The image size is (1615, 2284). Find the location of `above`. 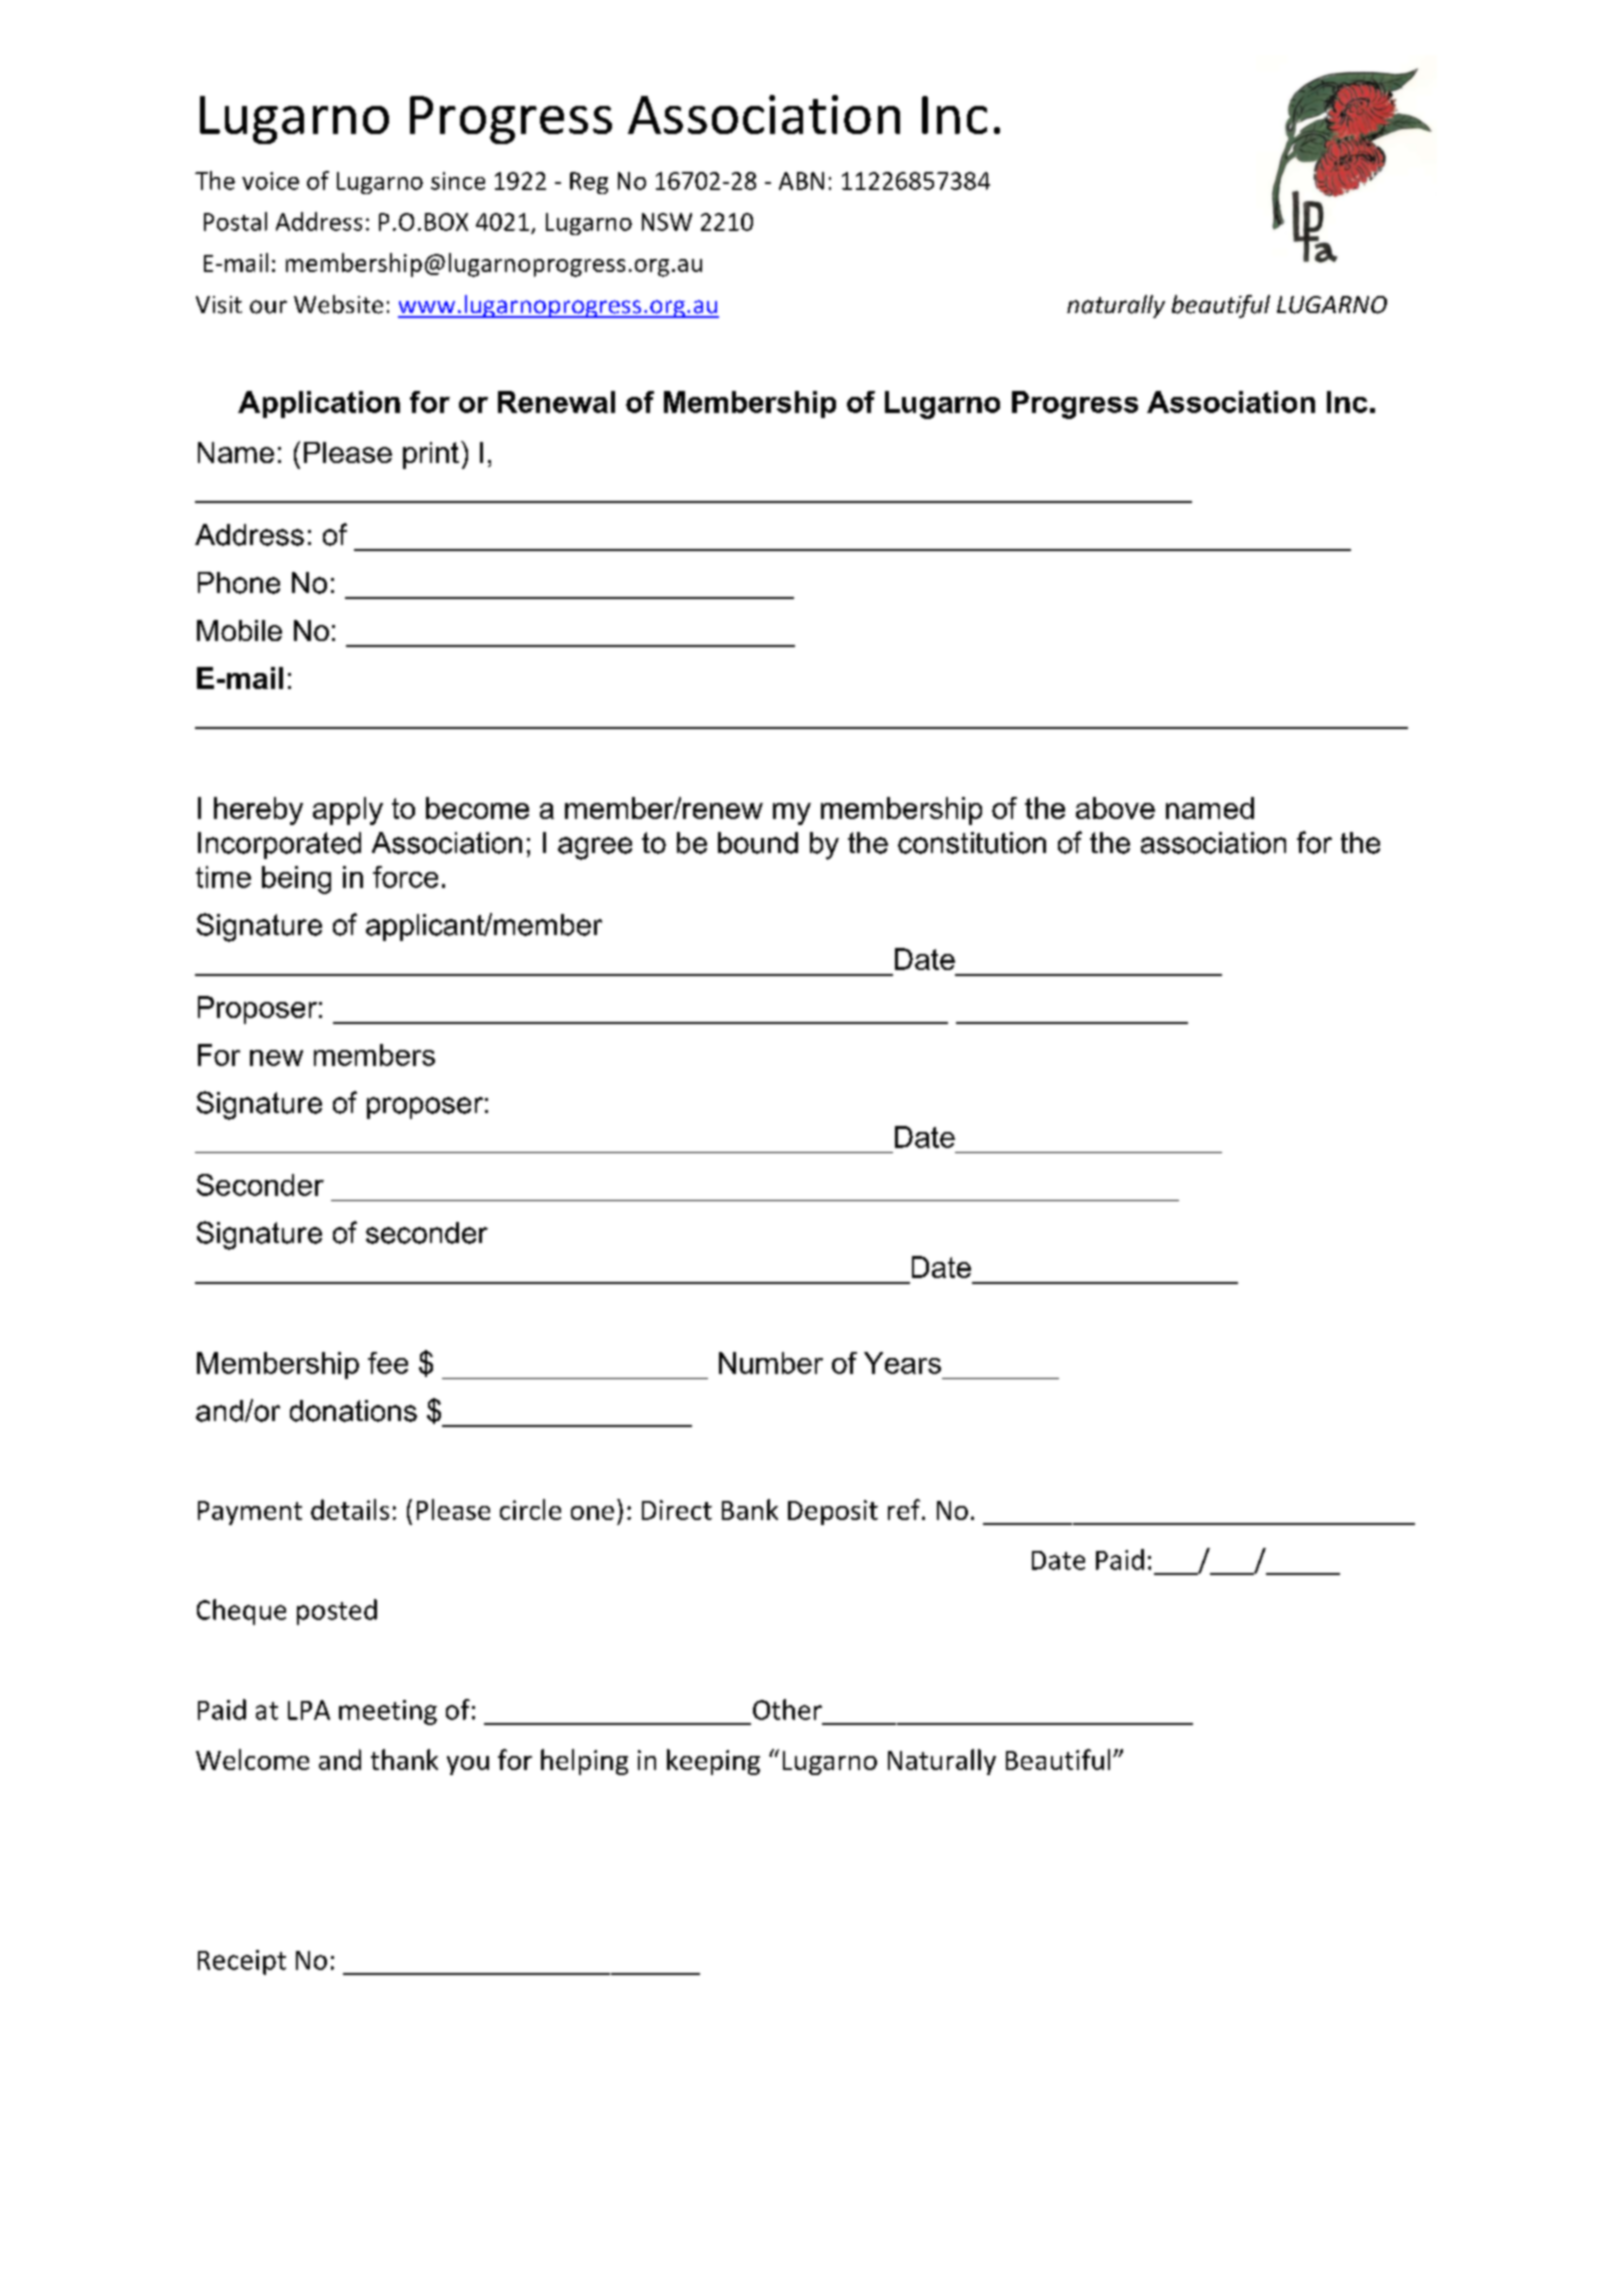

above is located at coordinates (1115, 808).
